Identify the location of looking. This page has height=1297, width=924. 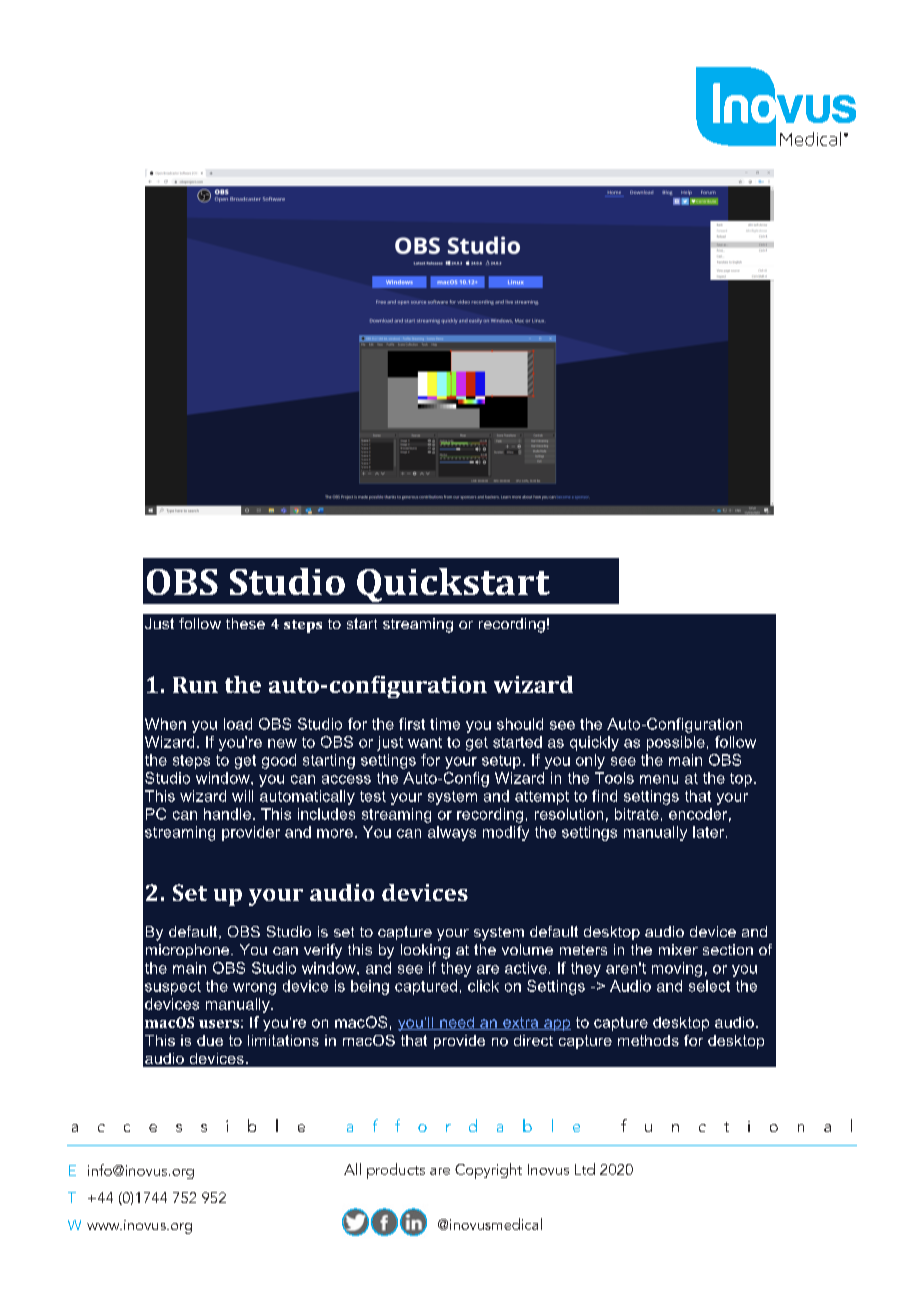
(425, 951).
